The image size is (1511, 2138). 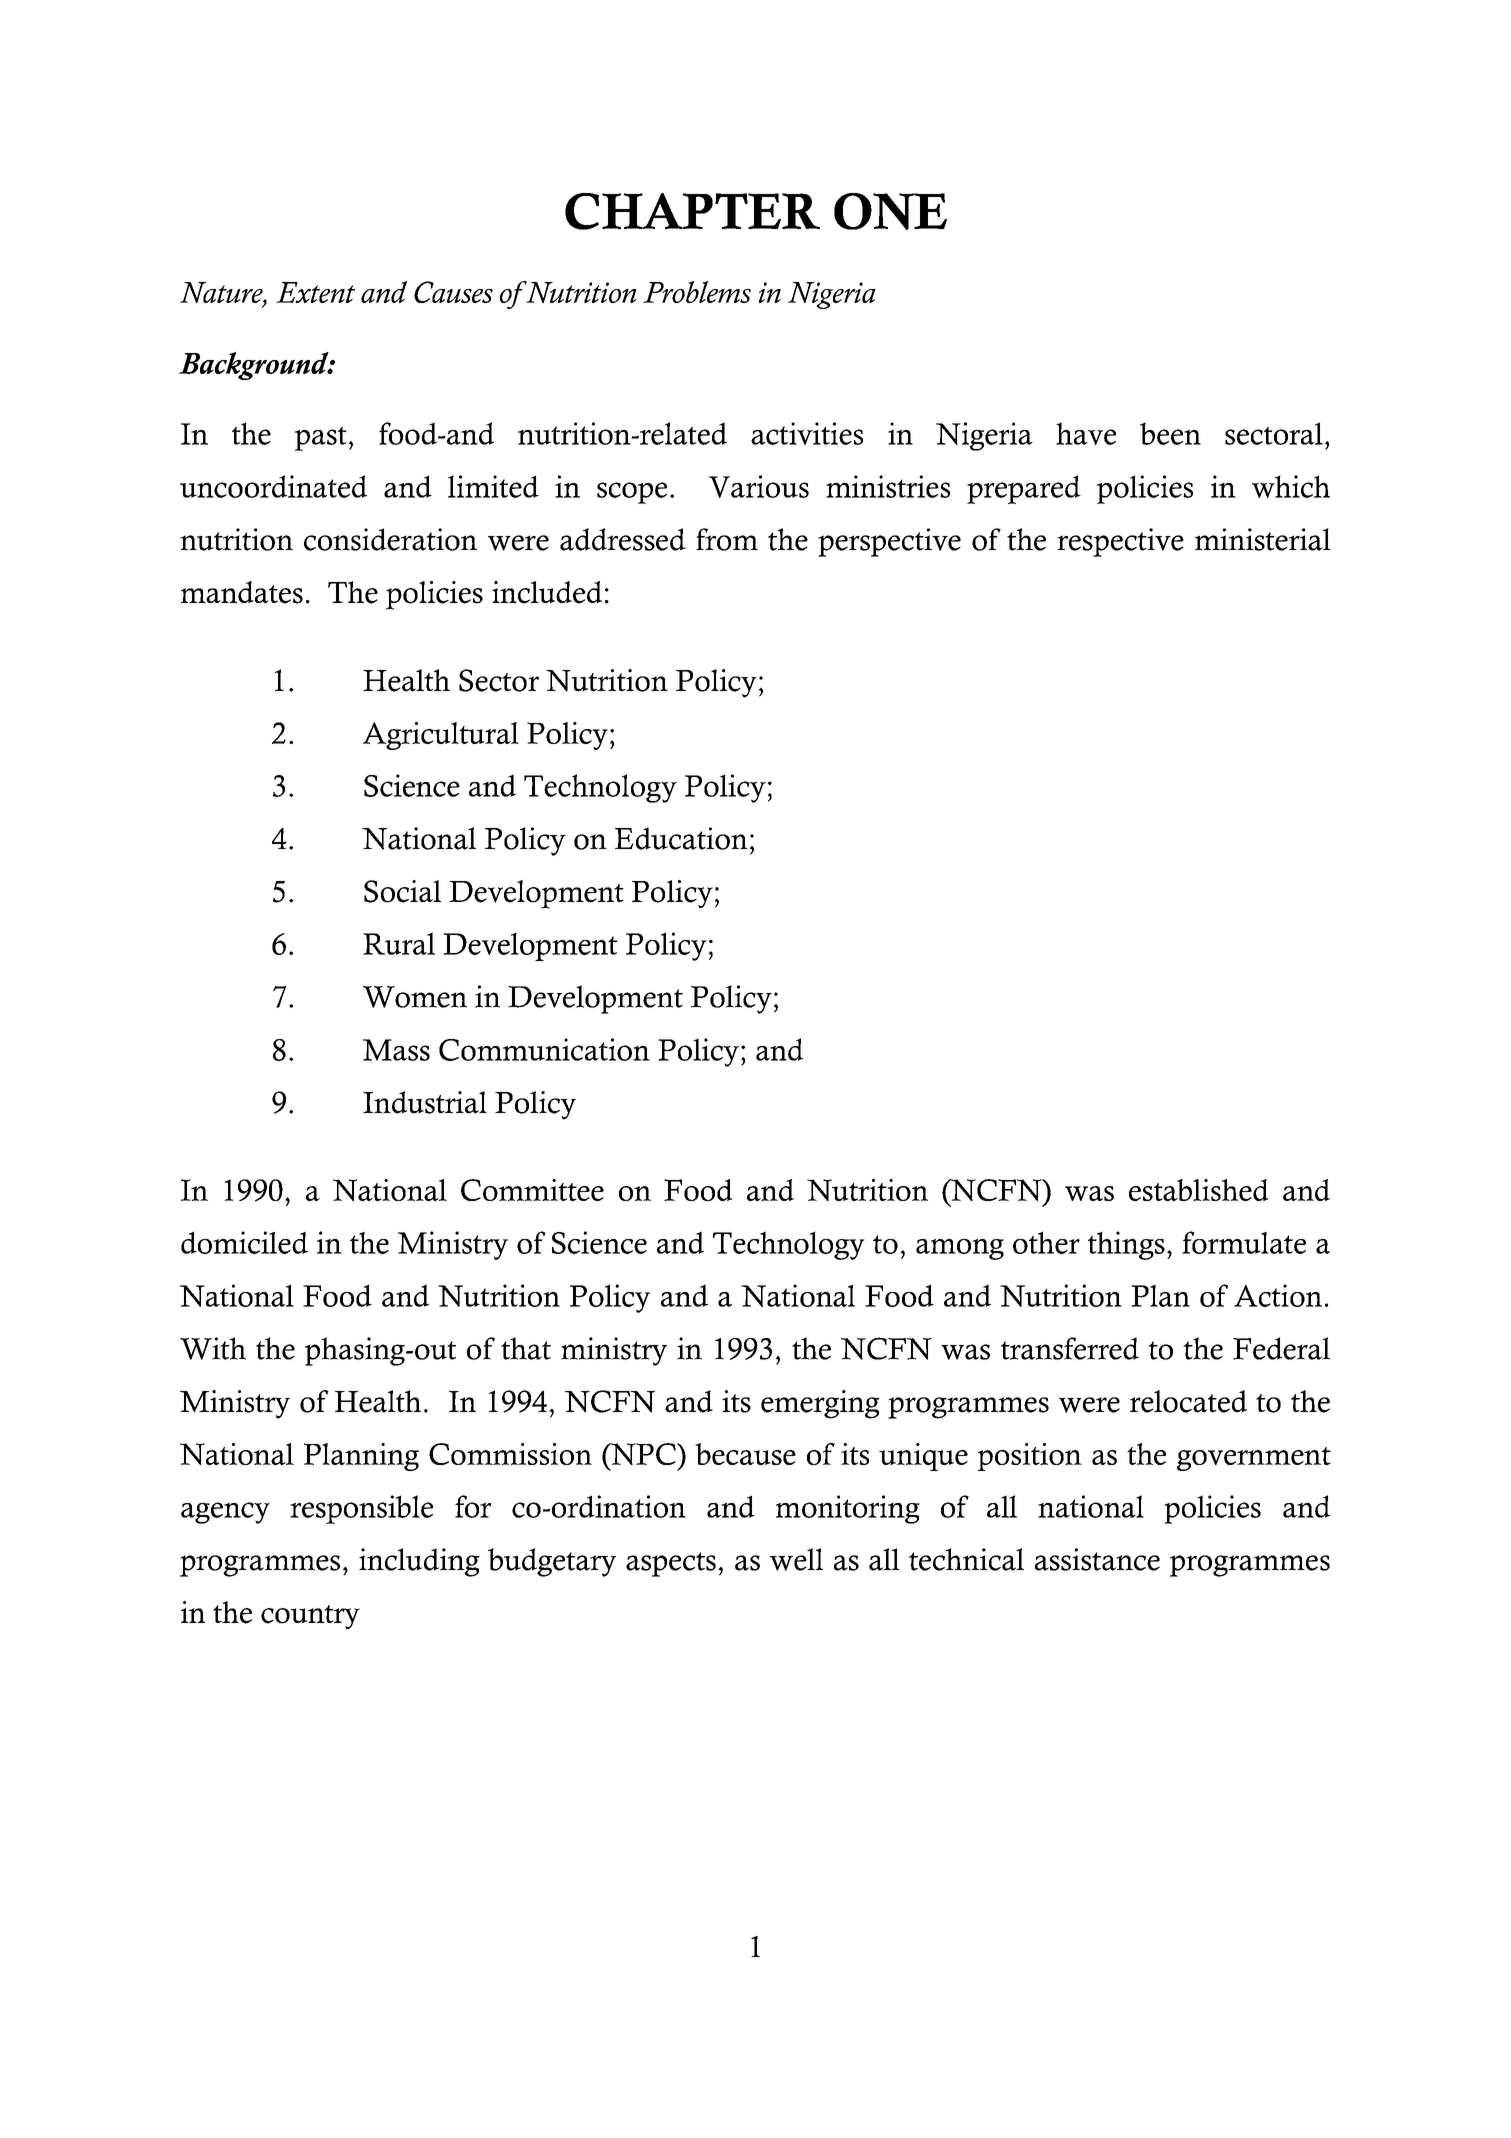 What do you see at coordinates (960, 1249) in the screenshot?
I see `among` at bounding box center [960, 1249].
